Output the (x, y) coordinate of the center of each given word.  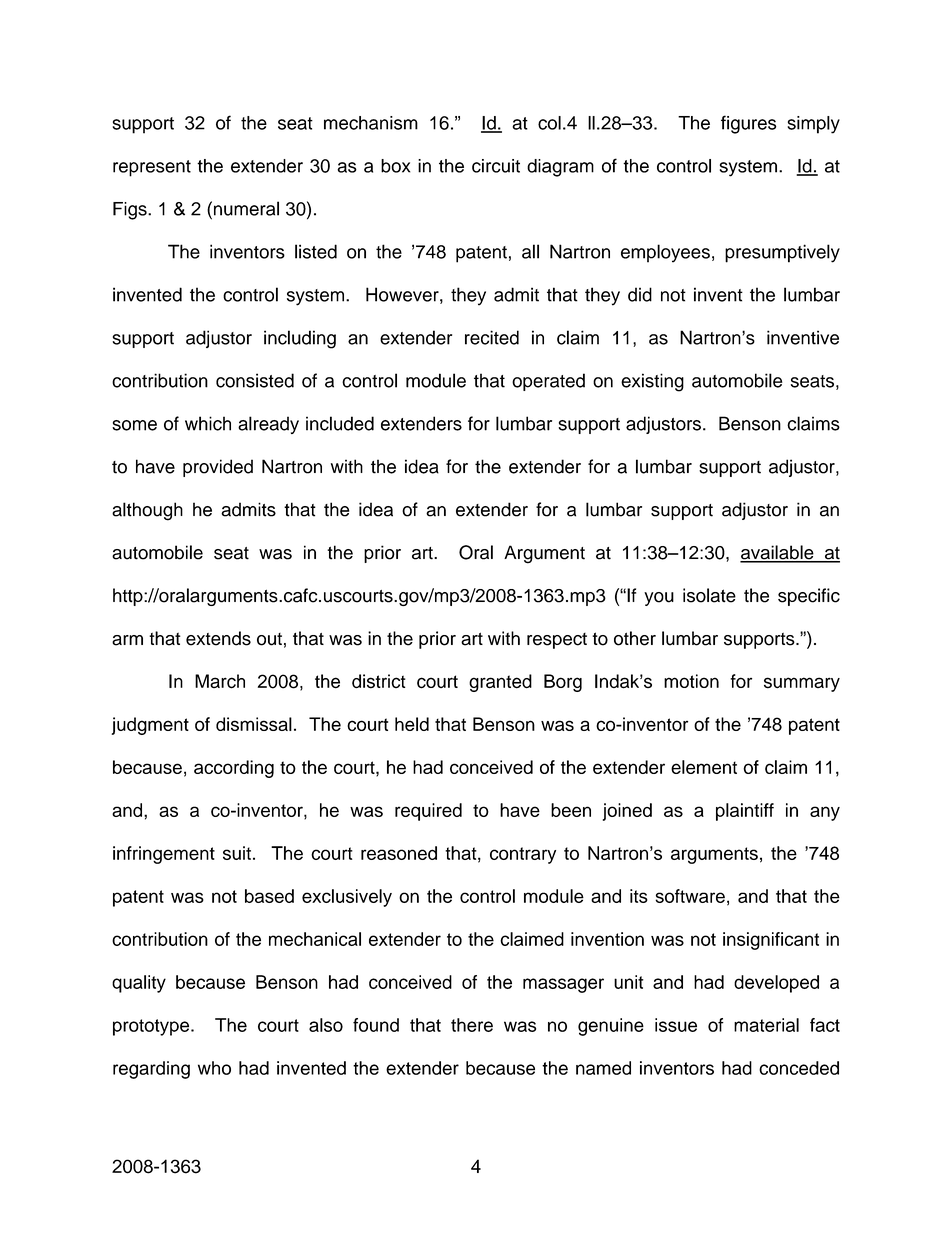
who (214, 1068)
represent (152, 168)
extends (218, 638)
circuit (496, 166)
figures (748, 124)
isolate (709, 595)
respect (557, 641)
